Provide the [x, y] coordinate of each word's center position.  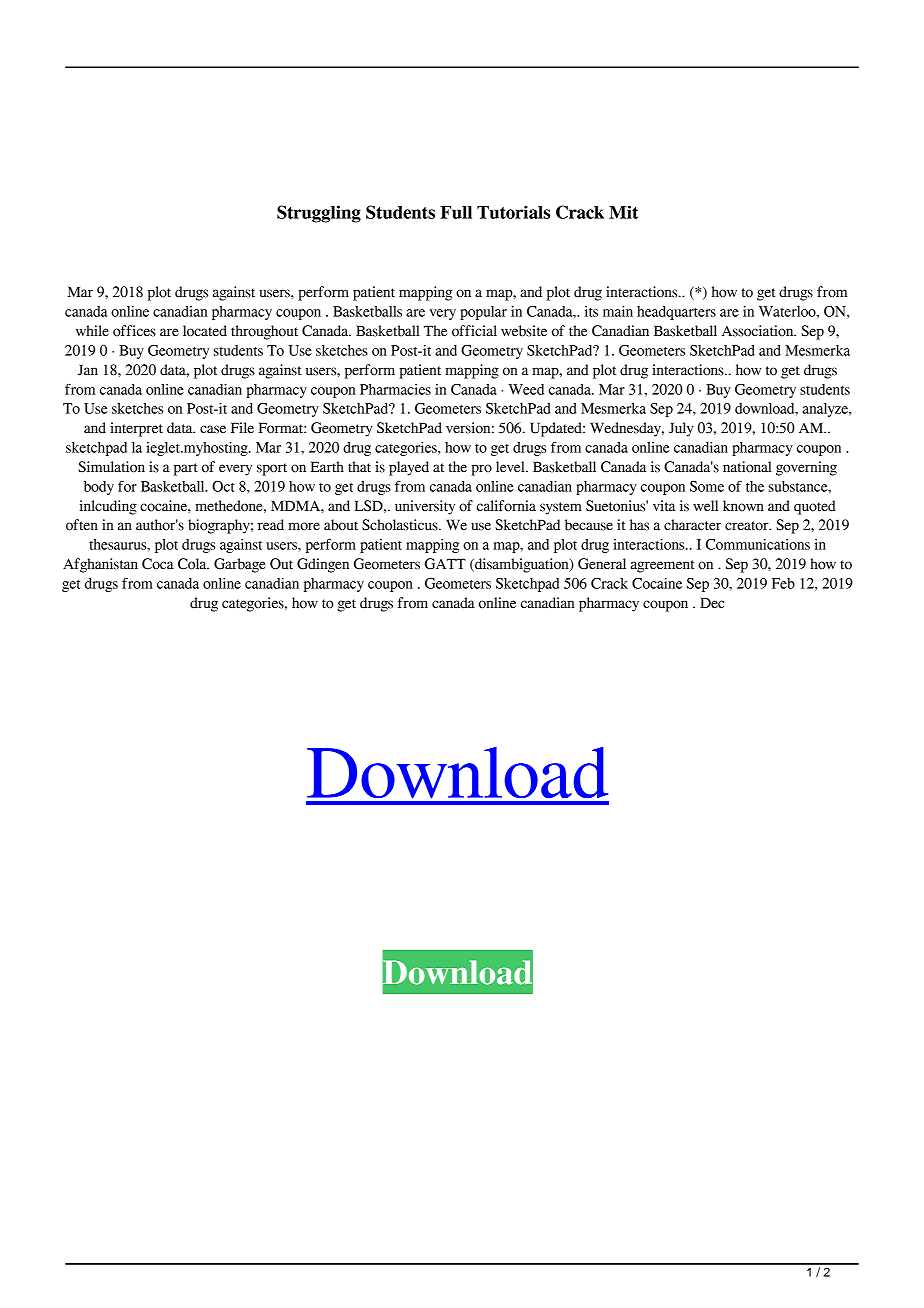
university [425, 507]
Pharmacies [395, 389]
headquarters [676, 313]
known [743, 506]
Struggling [319, 214]
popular [483, 313]
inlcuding [108, 507]
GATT [445, 564]
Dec [712, 603]
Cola [193, 564]
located [205, 331]
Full [456, 212]
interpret [136, 429]
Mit [623, 212]
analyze [826, 410]
